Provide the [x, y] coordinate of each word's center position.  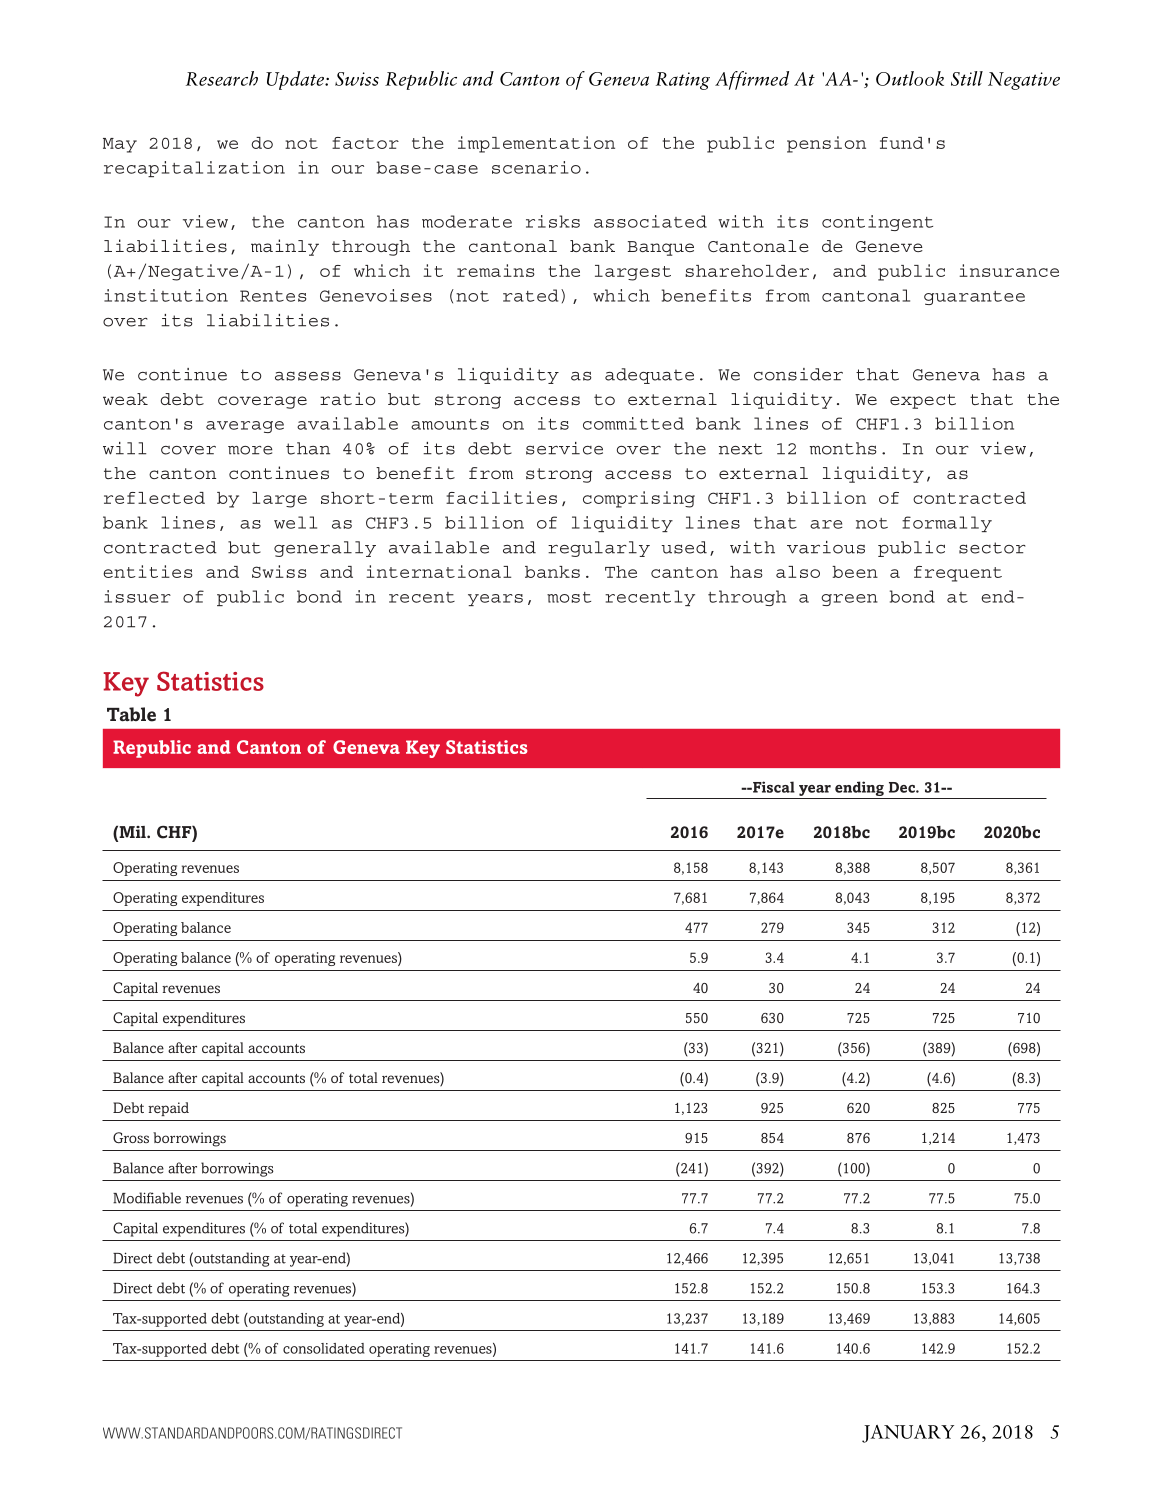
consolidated [323, 1348]
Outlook [910, 78]
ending [859, 790]
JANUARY [908, 1434]
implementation [536, 144]
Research [222, 78]
